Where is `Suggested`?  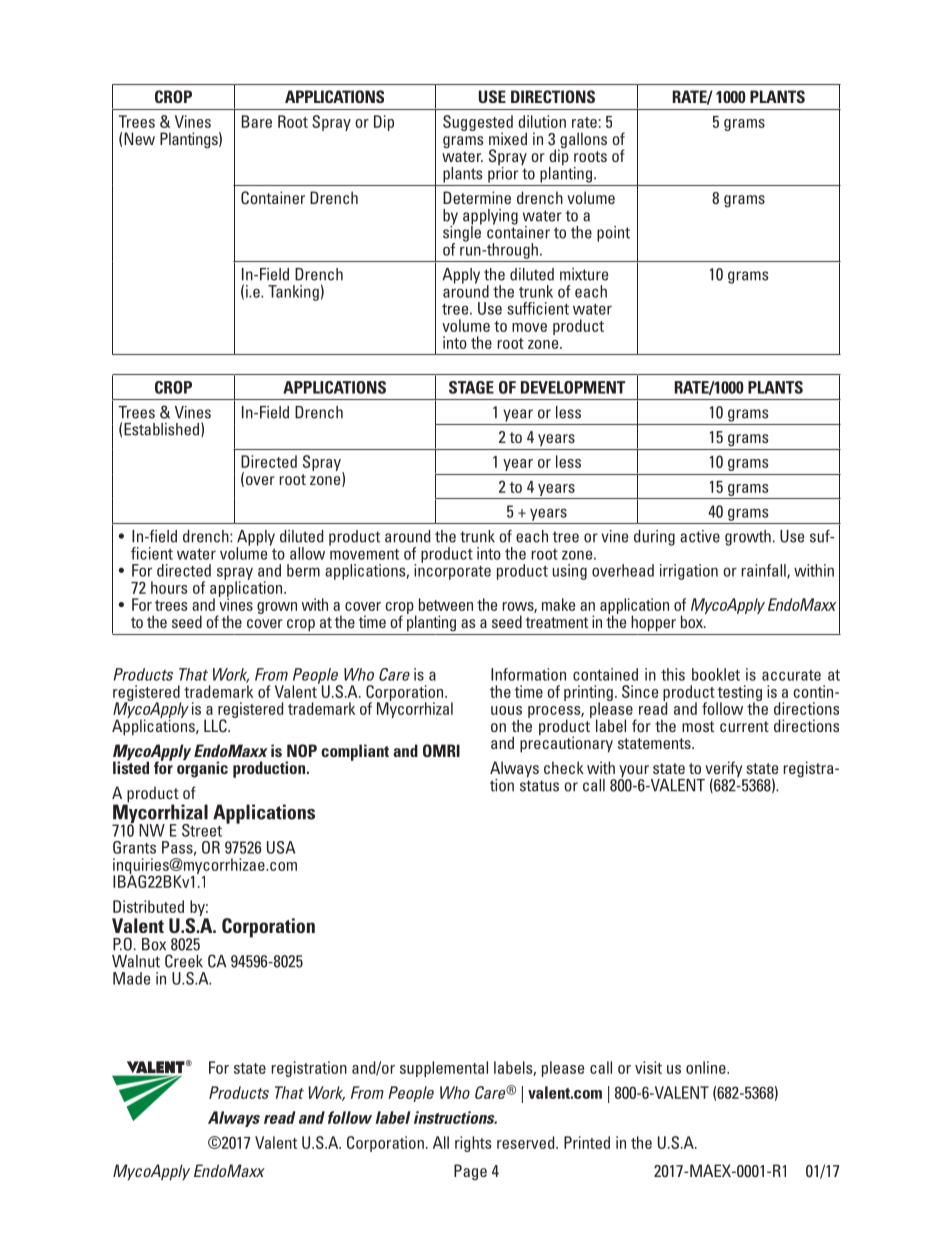 Suggested is located at coordinates (478, 124).
